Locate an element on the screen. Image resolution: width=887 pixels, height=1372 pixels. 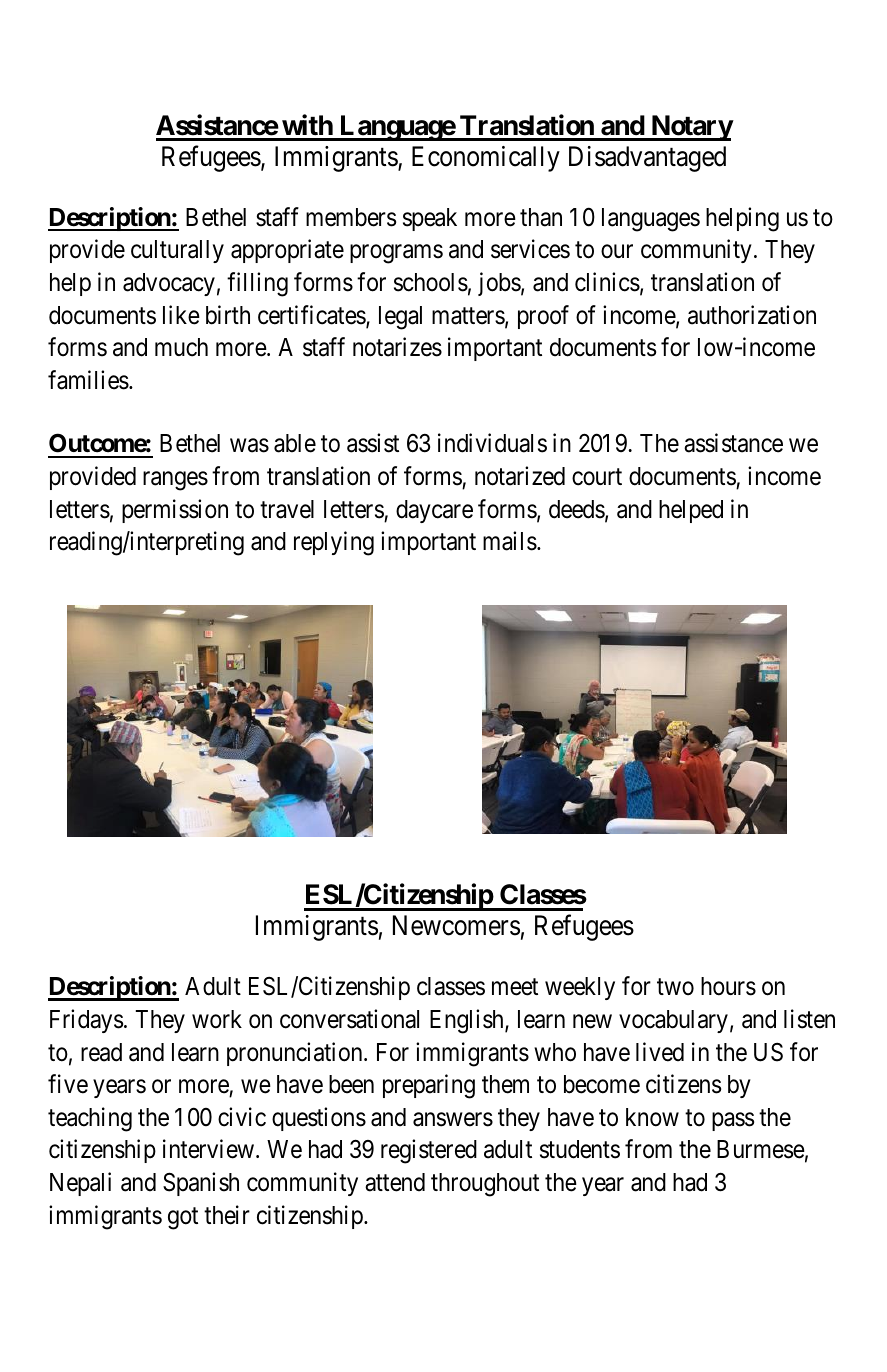
culturally is located at coordinates (177, 251).
